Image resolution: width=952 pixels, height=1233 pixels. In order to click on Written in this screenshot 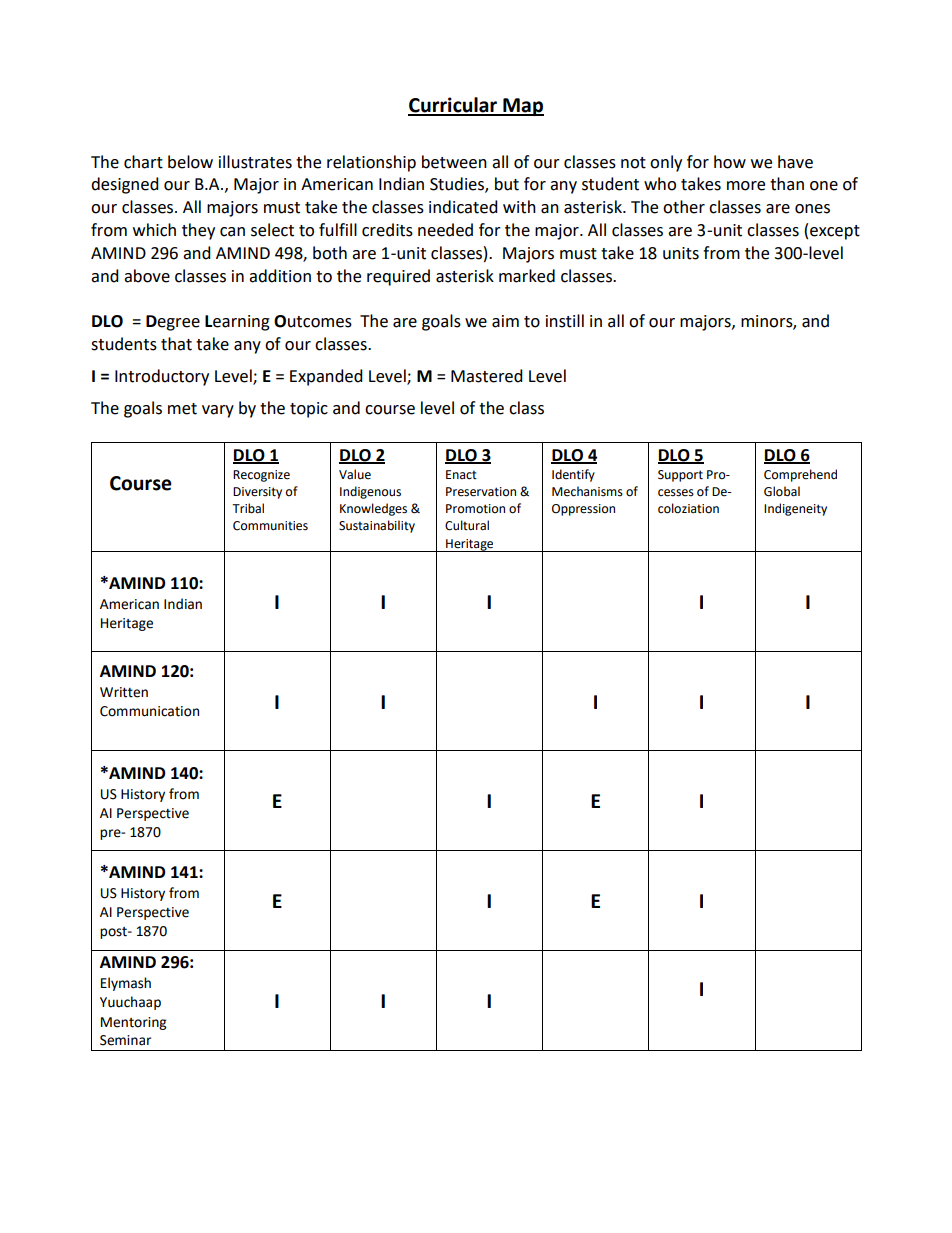, I will do `click(124, 692)`.
